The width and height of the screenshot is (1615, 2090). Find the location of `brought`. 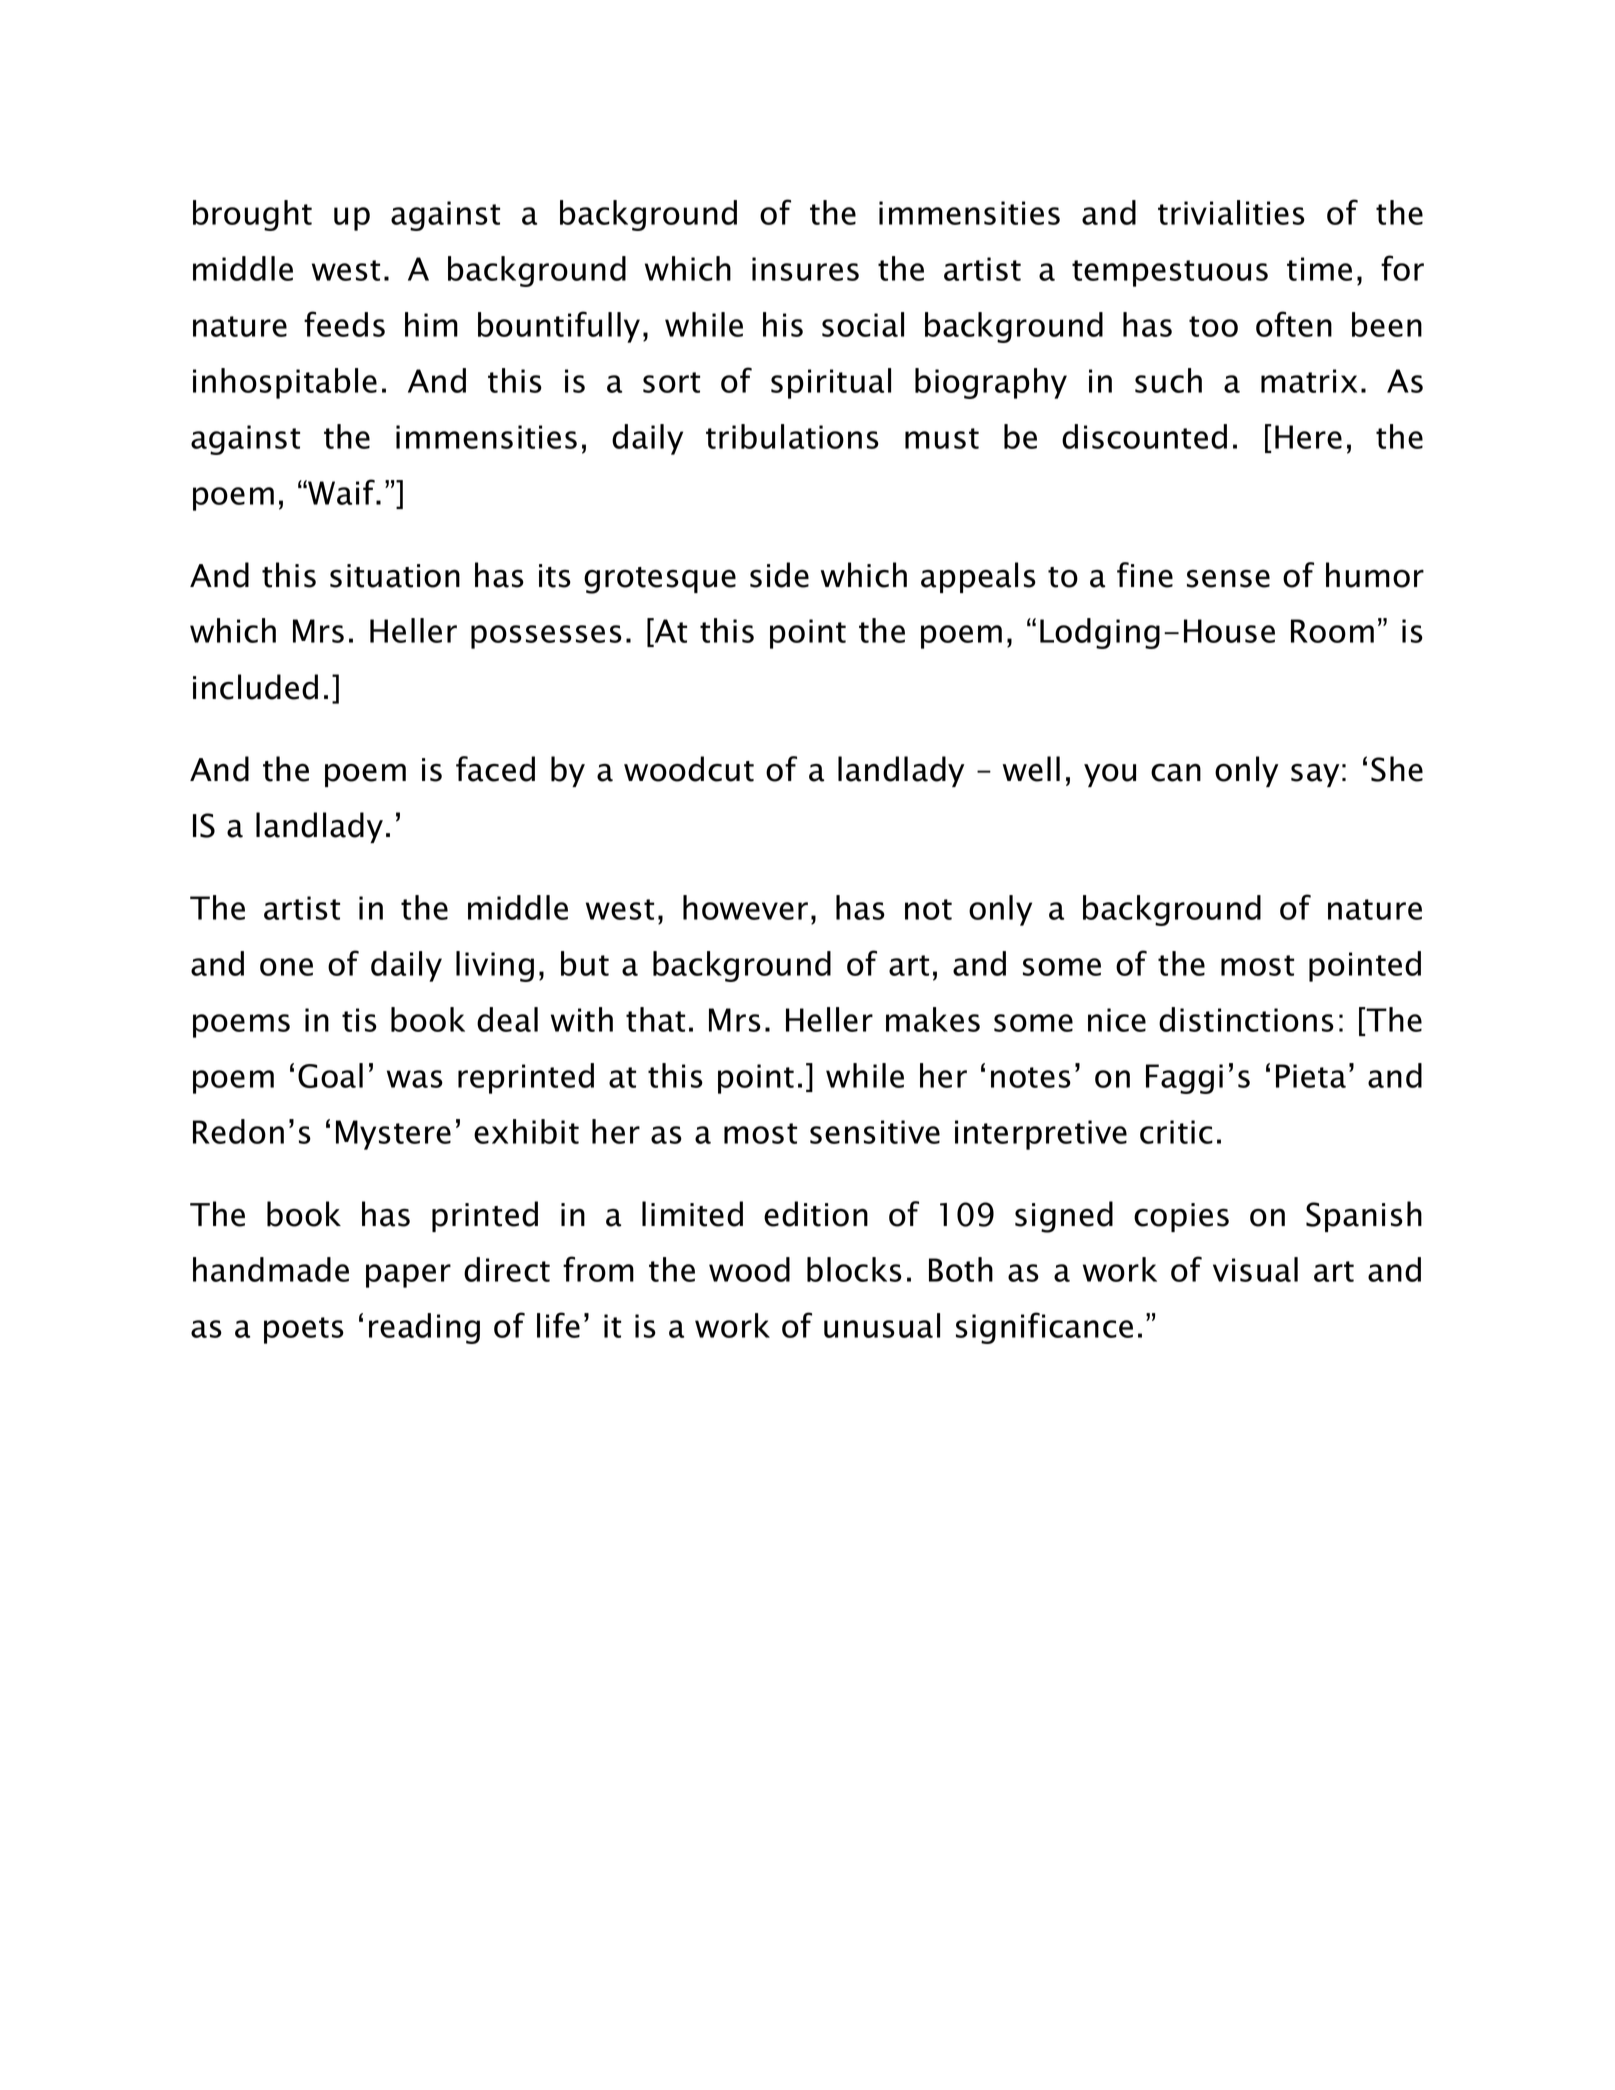

brought is located at coordinates (252, 215).
